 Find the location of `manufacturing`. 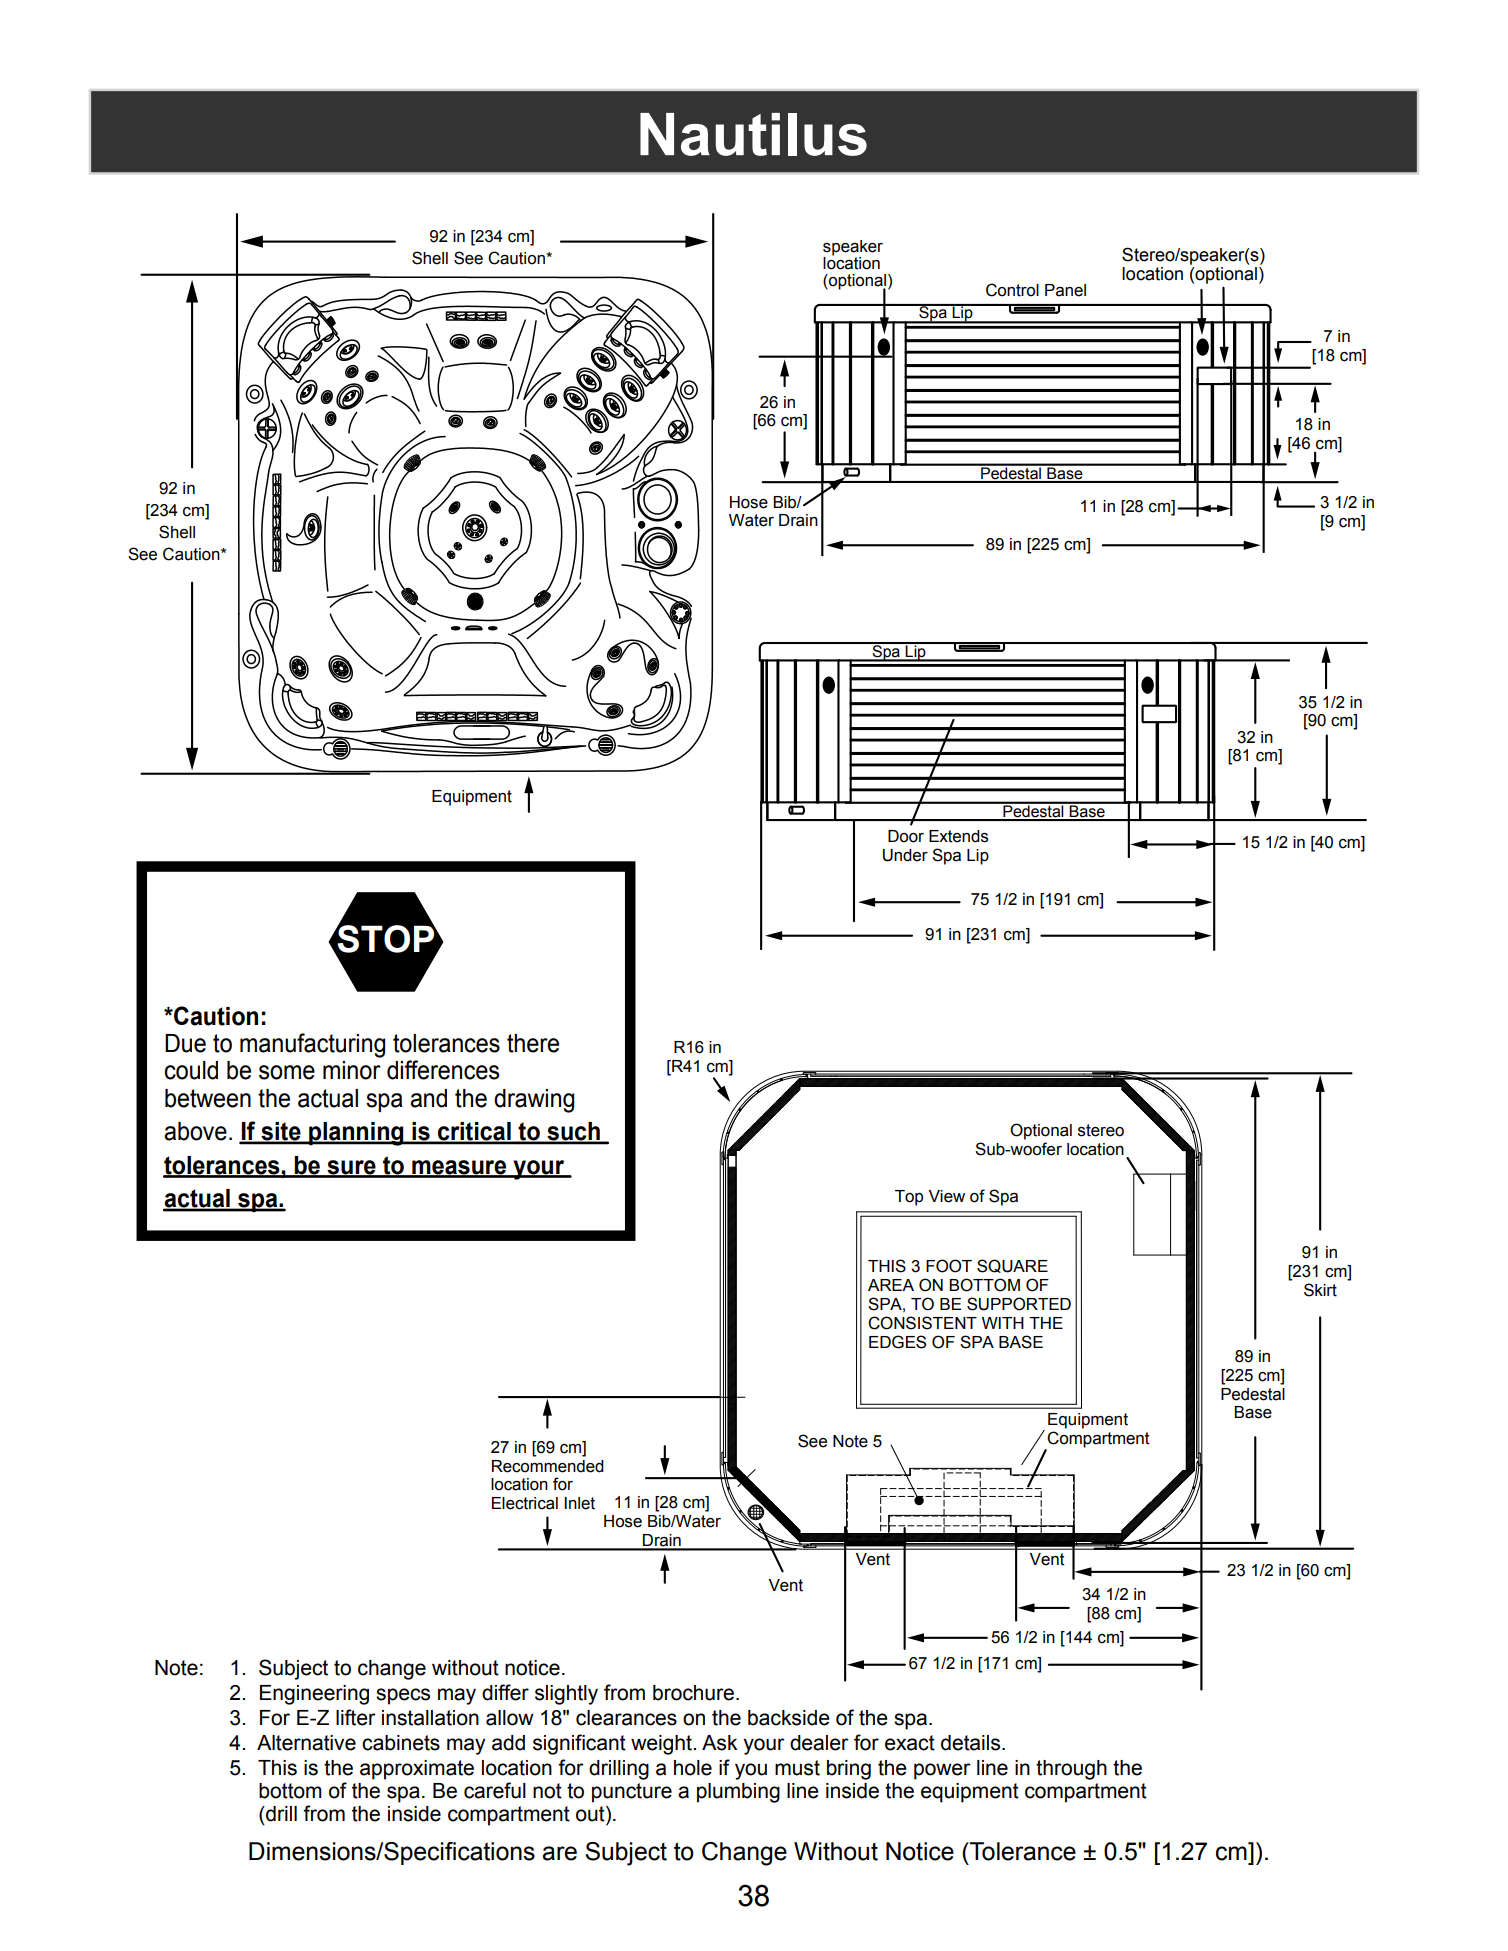

manufacturing is located at coordinates (312, 1045).
